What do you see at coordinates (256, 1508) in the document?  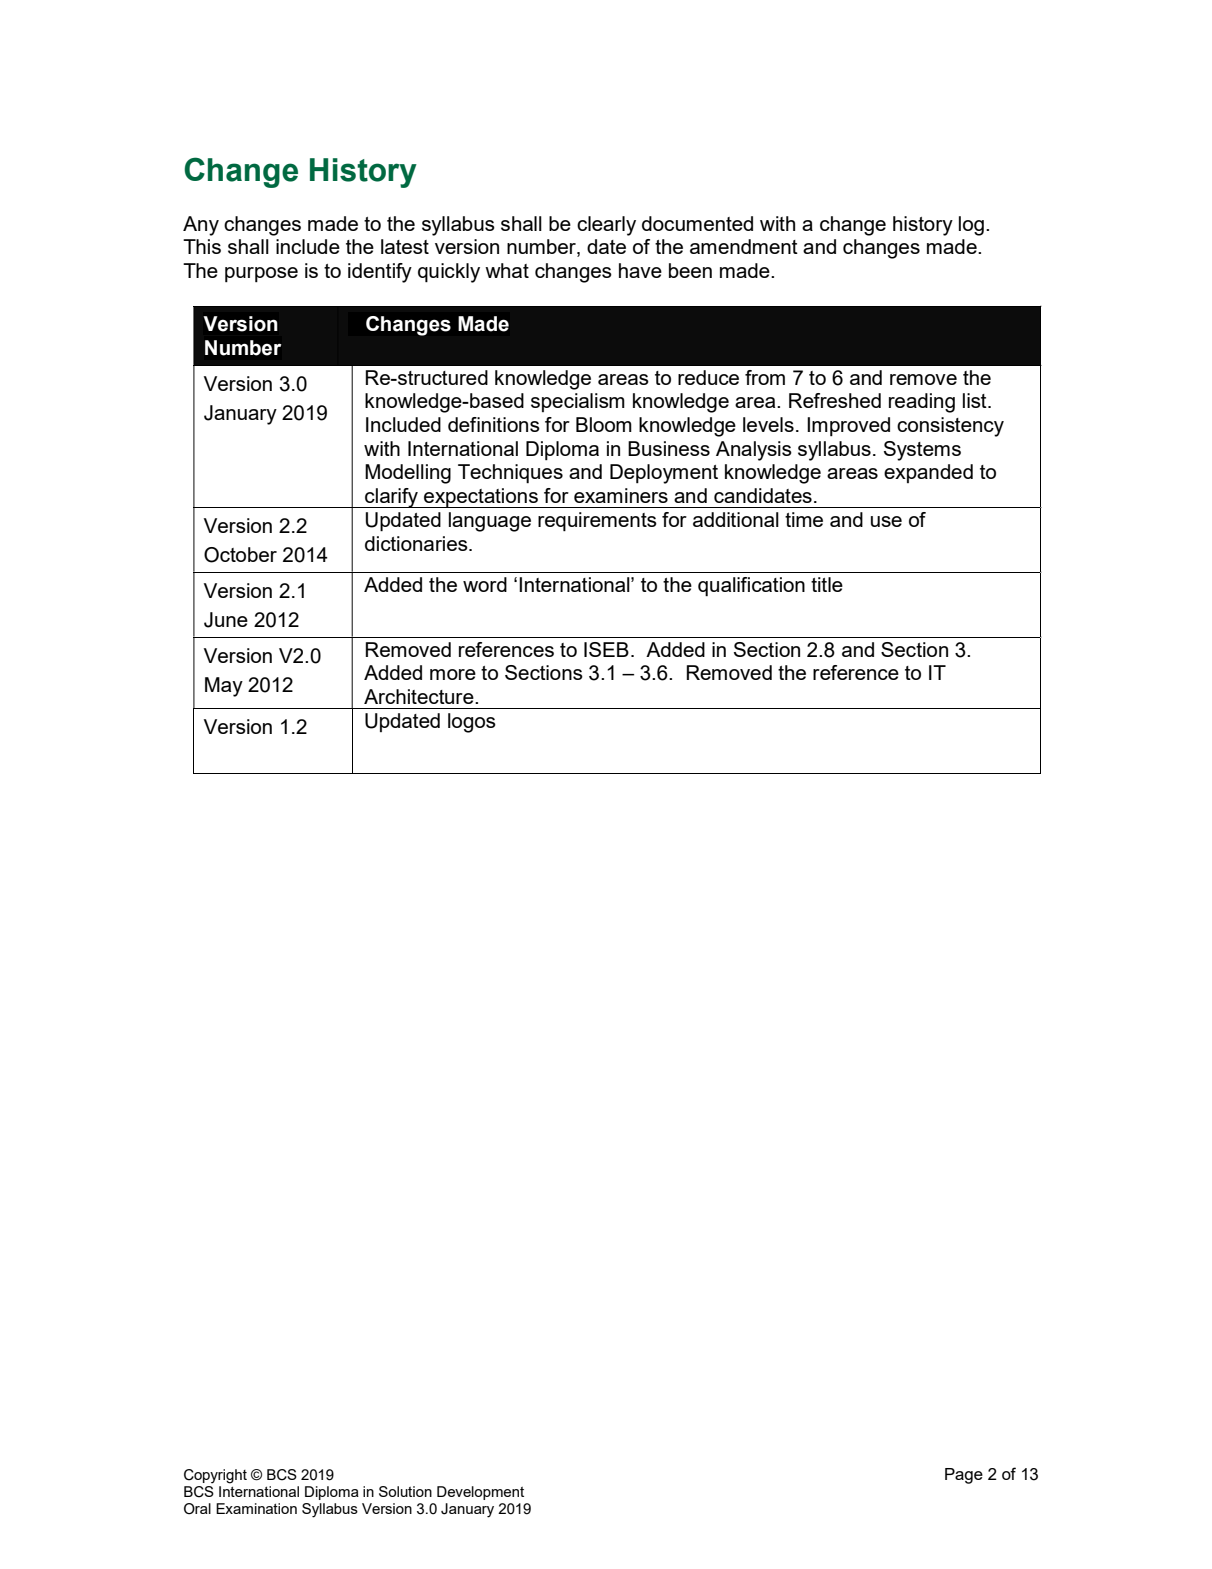 I see `Examination` at bounding box center [256, 1508].
